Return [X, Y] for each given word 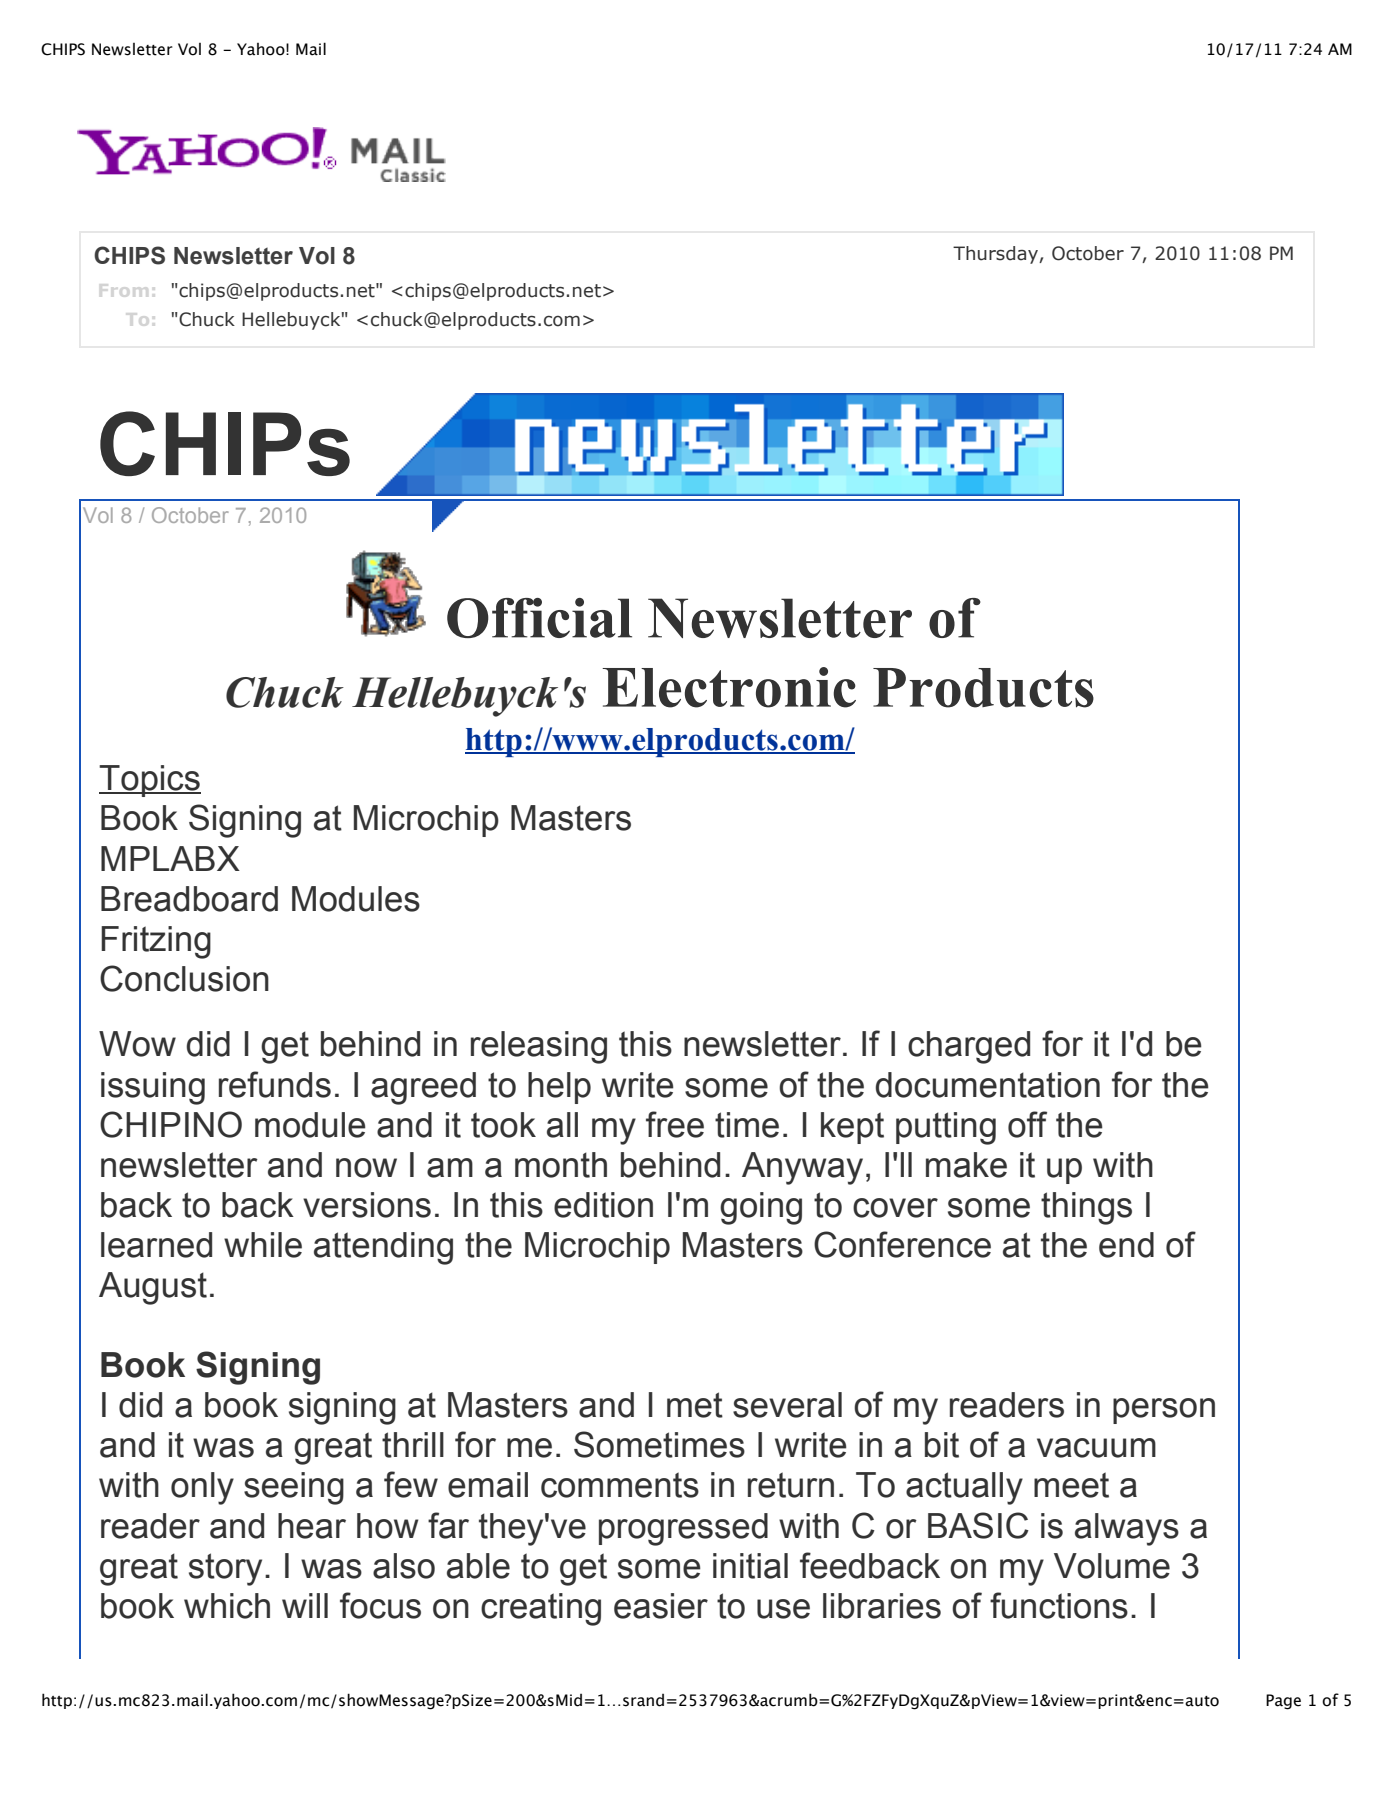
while [263, 1245]
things [1086, 1208]
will [305, 1605]
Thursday [996, 255]
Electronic [729, 687]
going [761, 1208]
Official [539, 618]
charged [969, 1047]
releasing [539, 1047]
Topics [150, 781]
